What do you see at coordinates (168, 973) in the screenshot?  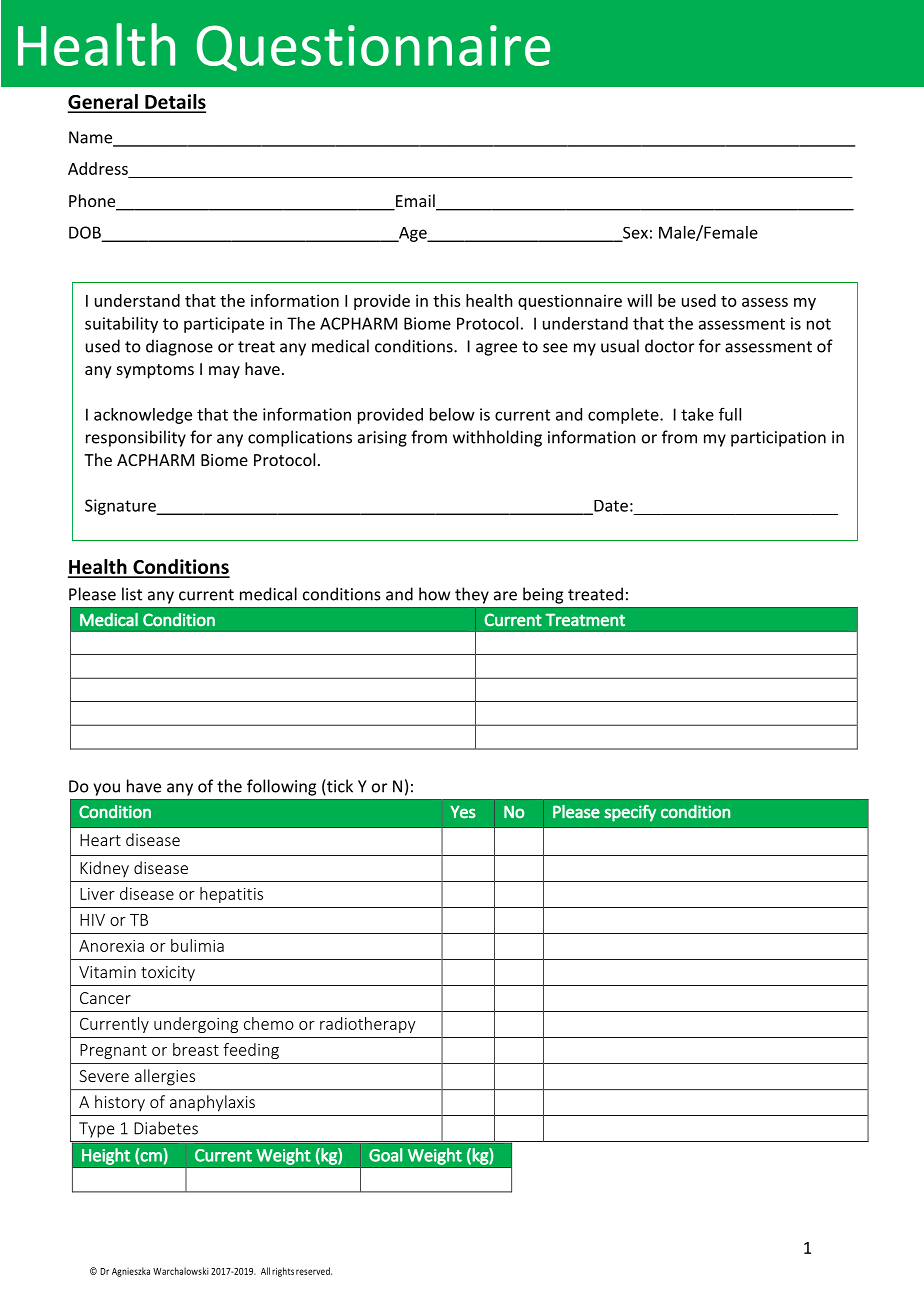 I see `toxicity` at bounding box center [168, 973].
